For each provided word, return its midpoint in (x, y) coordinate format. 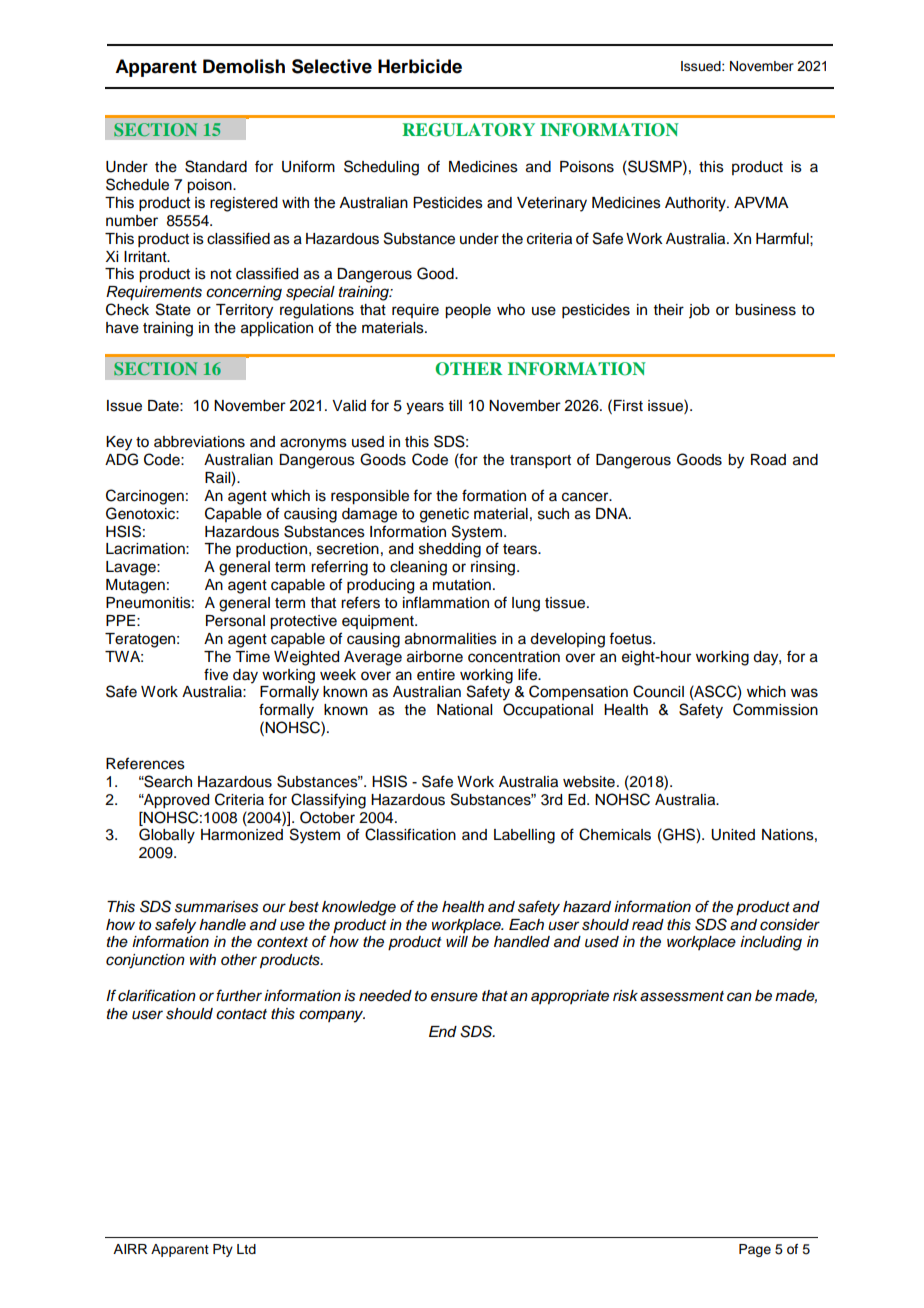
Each (526, 925)
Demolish (244, 66)
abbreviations (199, 442)
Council (658, 691)
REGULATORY (468, 130)
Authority (696, 204)
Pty (223, 1250)
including (771, 943)
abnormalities (451, 639)
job (699, 311)
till (455, 405)
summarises (216, 907)
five (216, 674)
